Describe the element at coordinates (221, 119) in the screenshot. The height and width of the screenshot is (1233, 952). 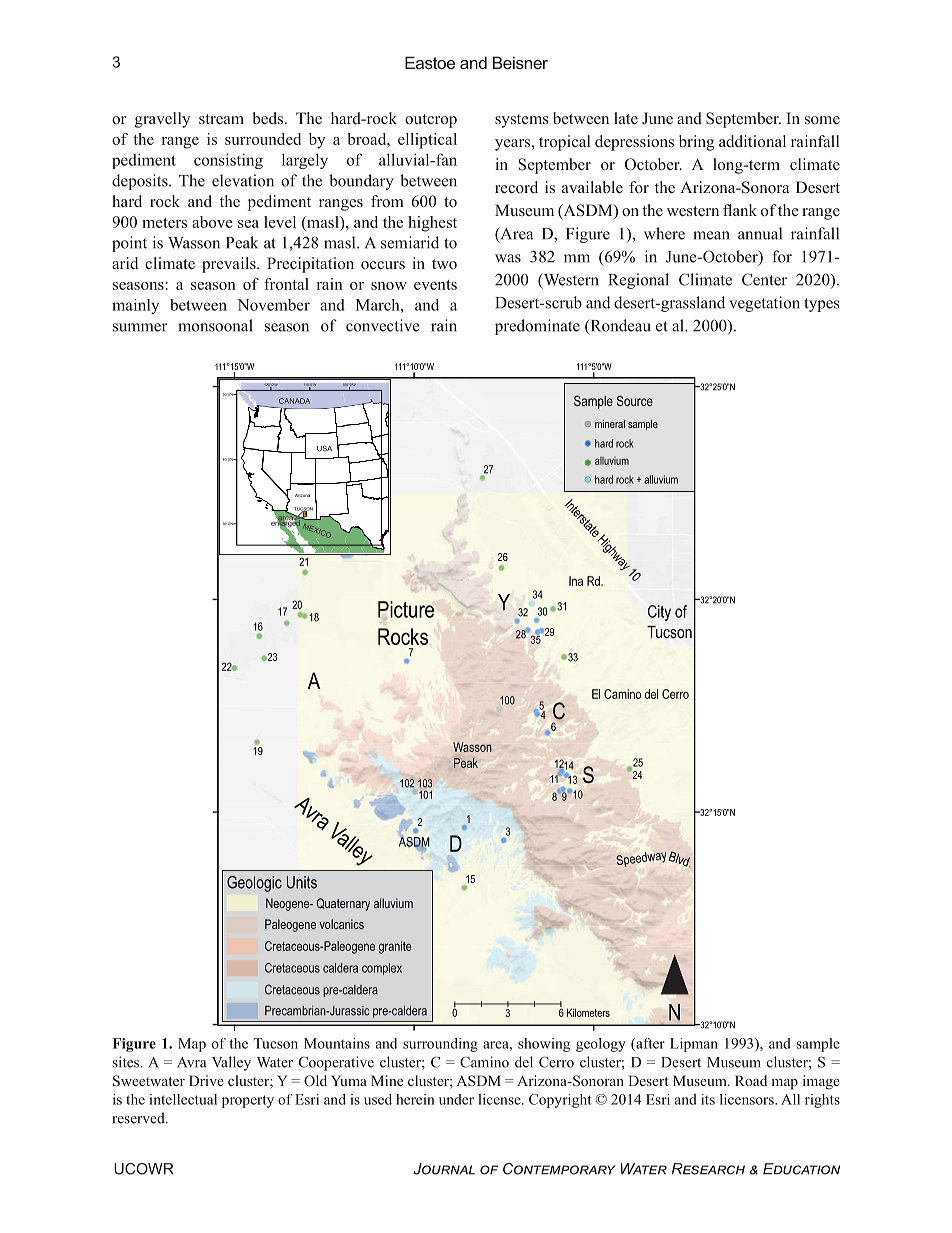
I see `stream` at that location.
